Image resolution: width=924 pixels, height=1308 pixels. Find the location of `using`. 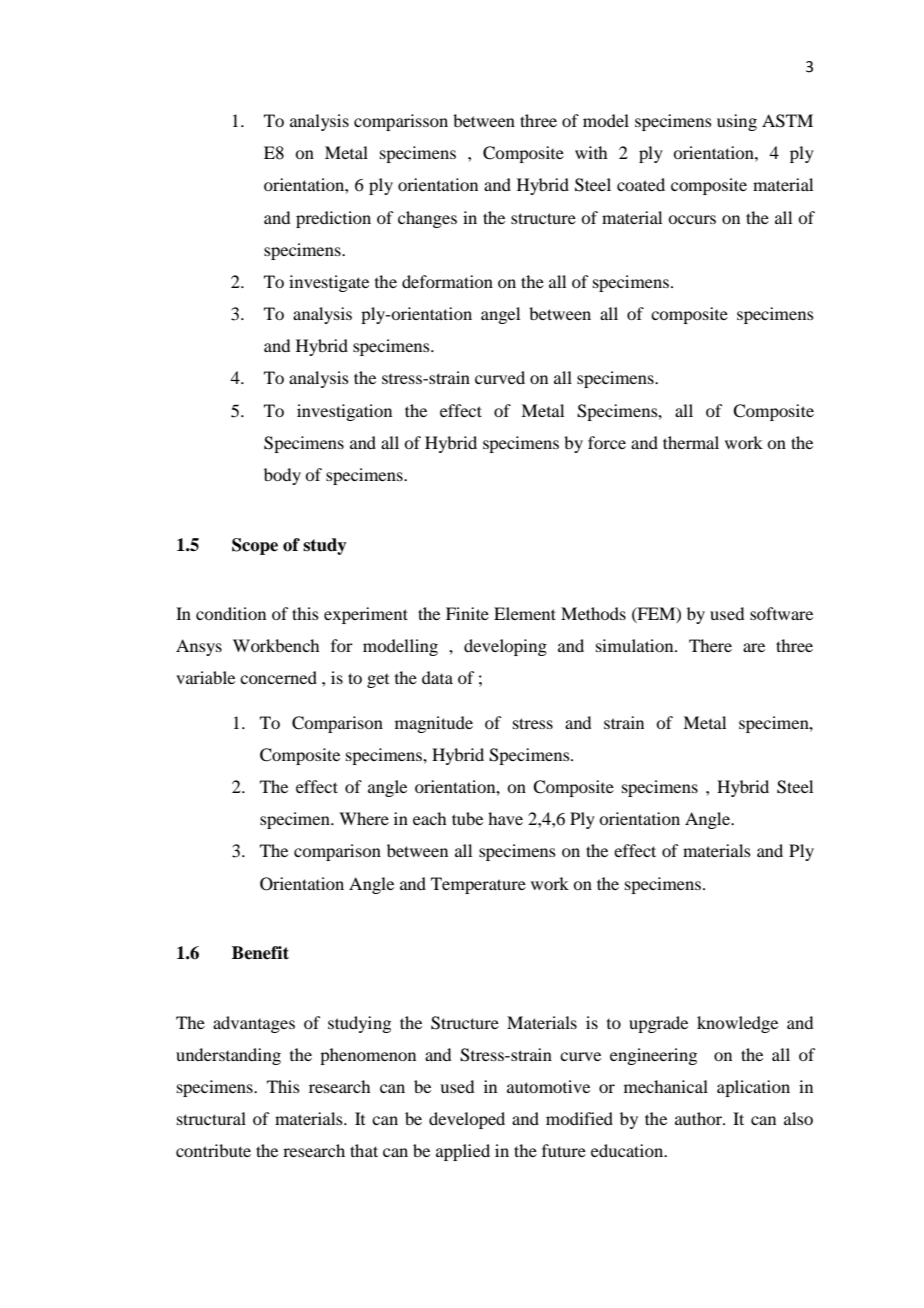

using is located at coordinates (737, 122).
